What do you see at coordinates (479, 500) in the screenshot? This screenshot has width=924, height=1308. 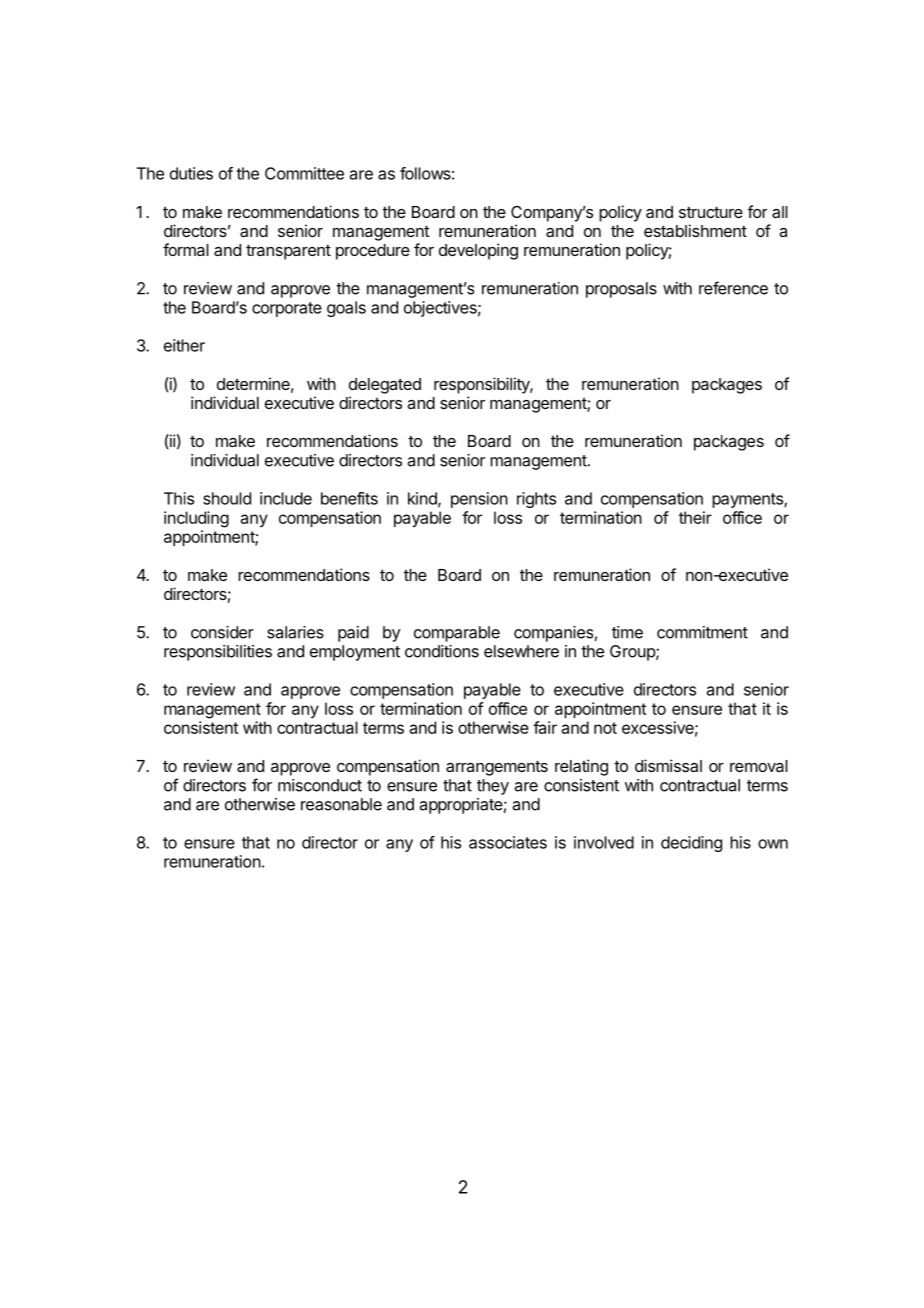 I see `pension` at bounding box center [479, 500].
